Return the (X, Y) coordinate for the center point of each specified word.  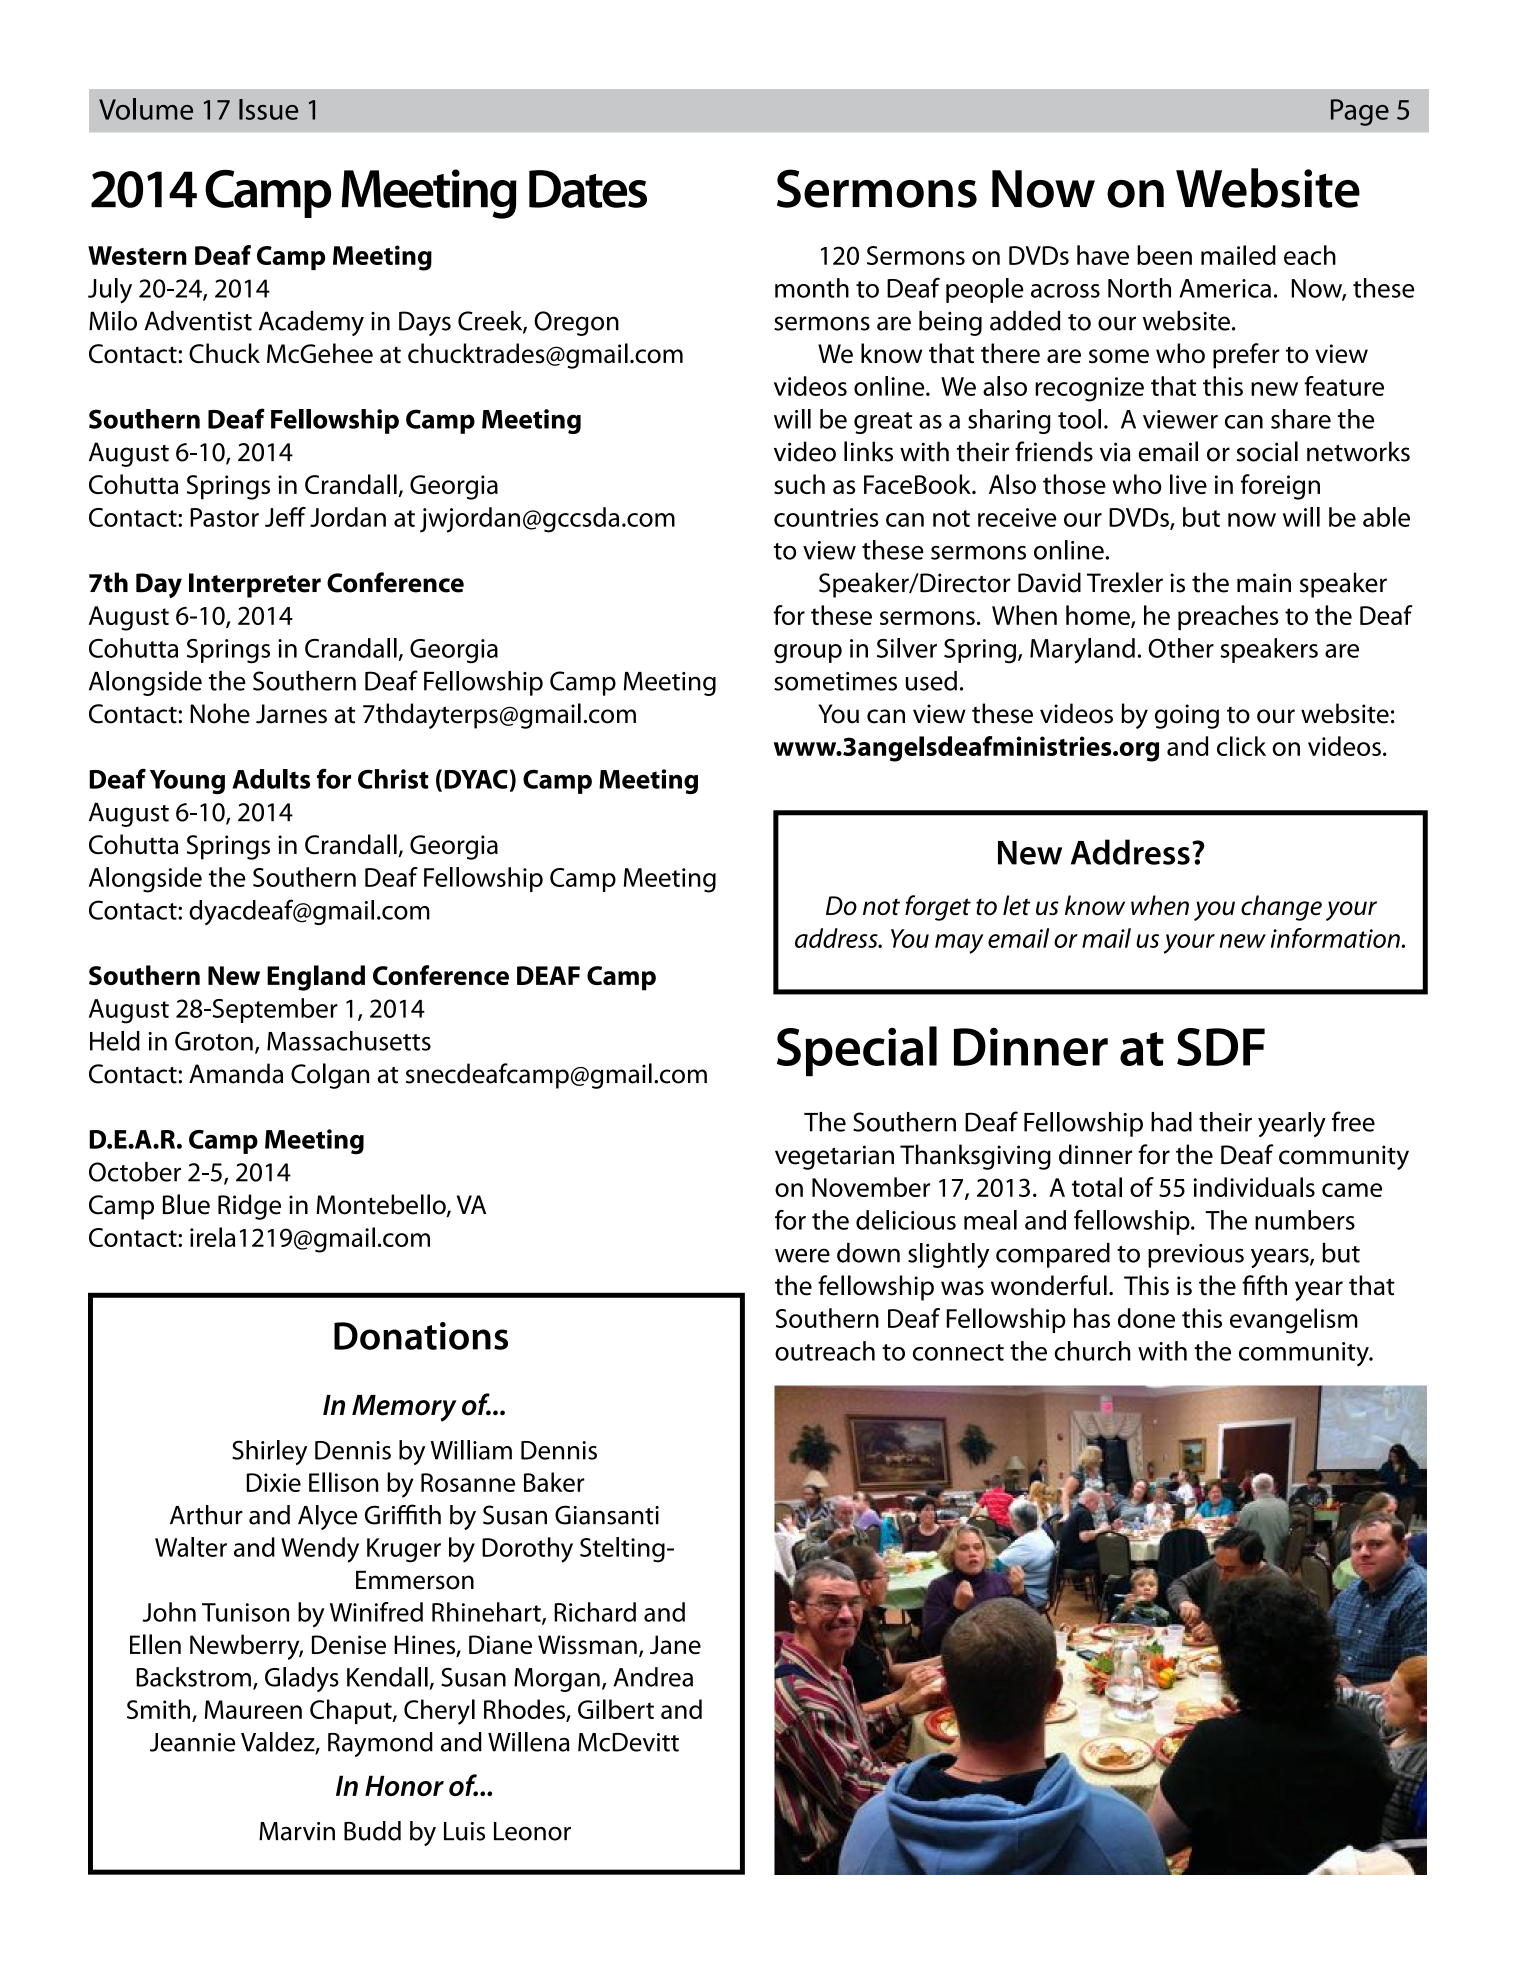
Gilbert (616, 1709)
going (1187, 716)
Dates (588, 189)
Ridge (249, 1207)
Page (1360, 112)
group (808, 654)
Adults (271, 779)
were (802, 1255)
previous (1196, 1256)
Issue (268, 109)
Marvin (297, 1831)
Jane (675, 1644)
